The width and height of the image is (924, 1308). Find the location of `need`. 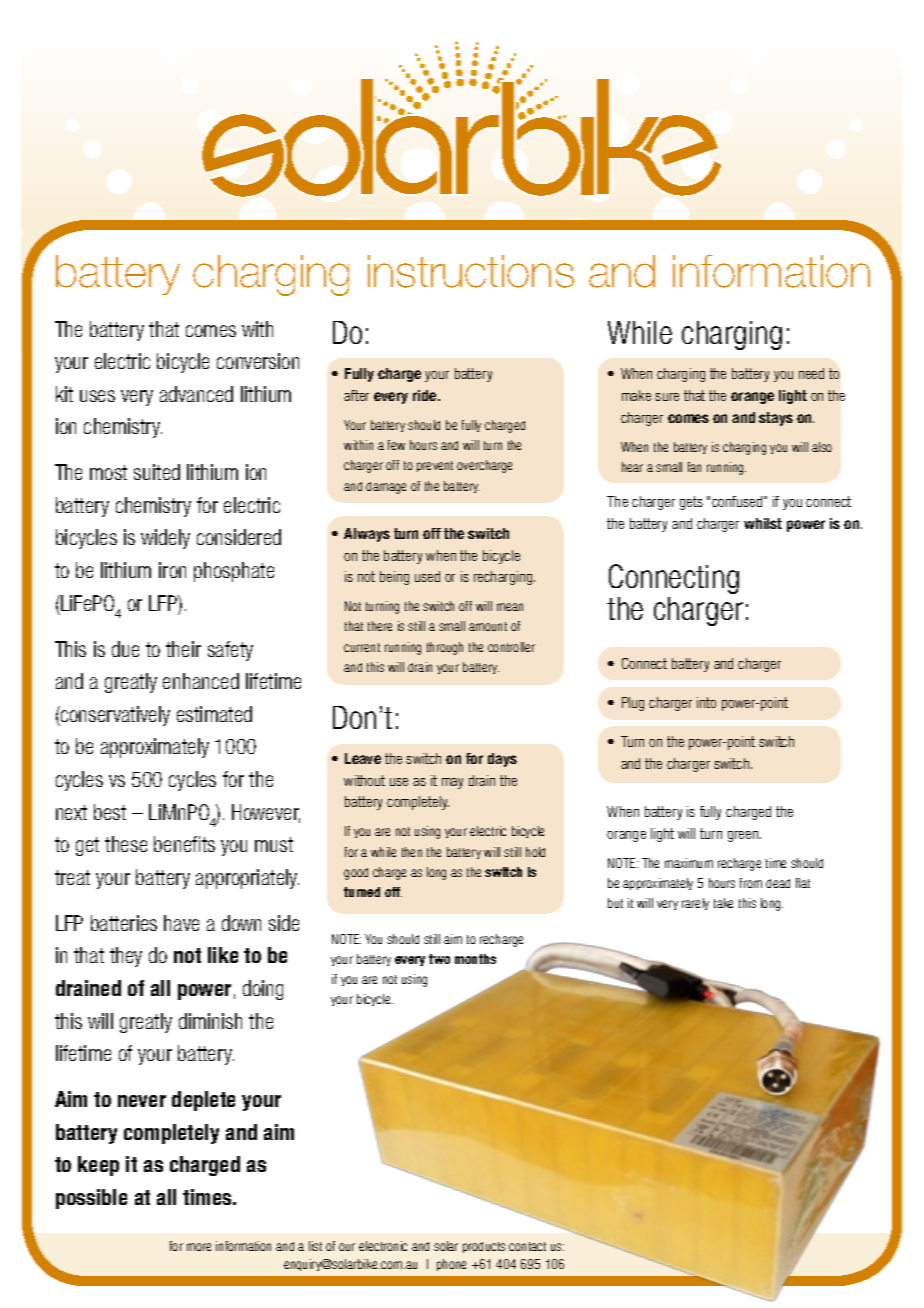

need is located at coordinates (811, 373).
